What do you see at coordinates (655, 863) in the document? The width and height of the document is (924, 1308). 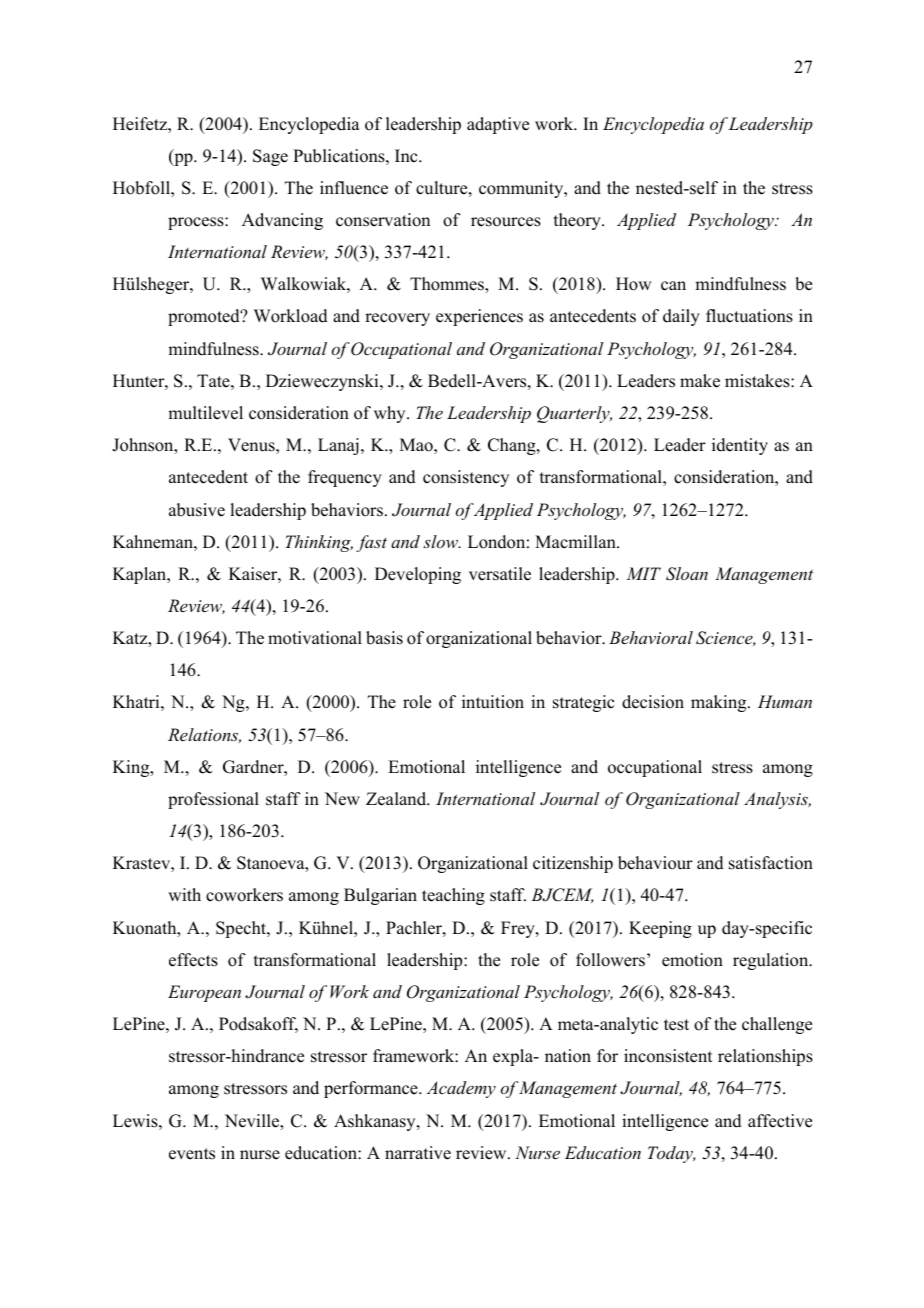 I see `behaviour` at bounding box center [655, 863].
